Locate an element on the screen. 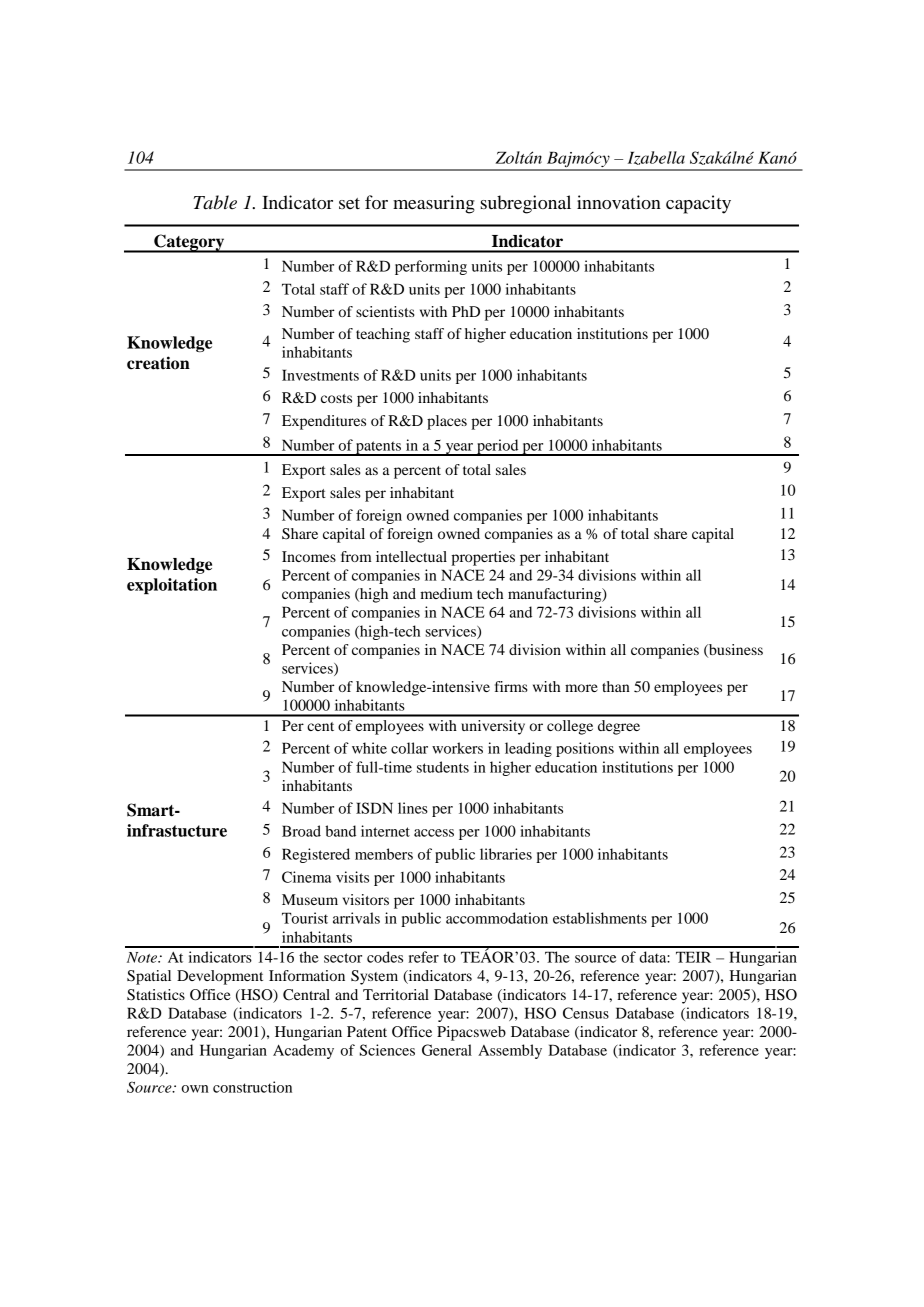  construction is located at coordinates (252, 1087).
